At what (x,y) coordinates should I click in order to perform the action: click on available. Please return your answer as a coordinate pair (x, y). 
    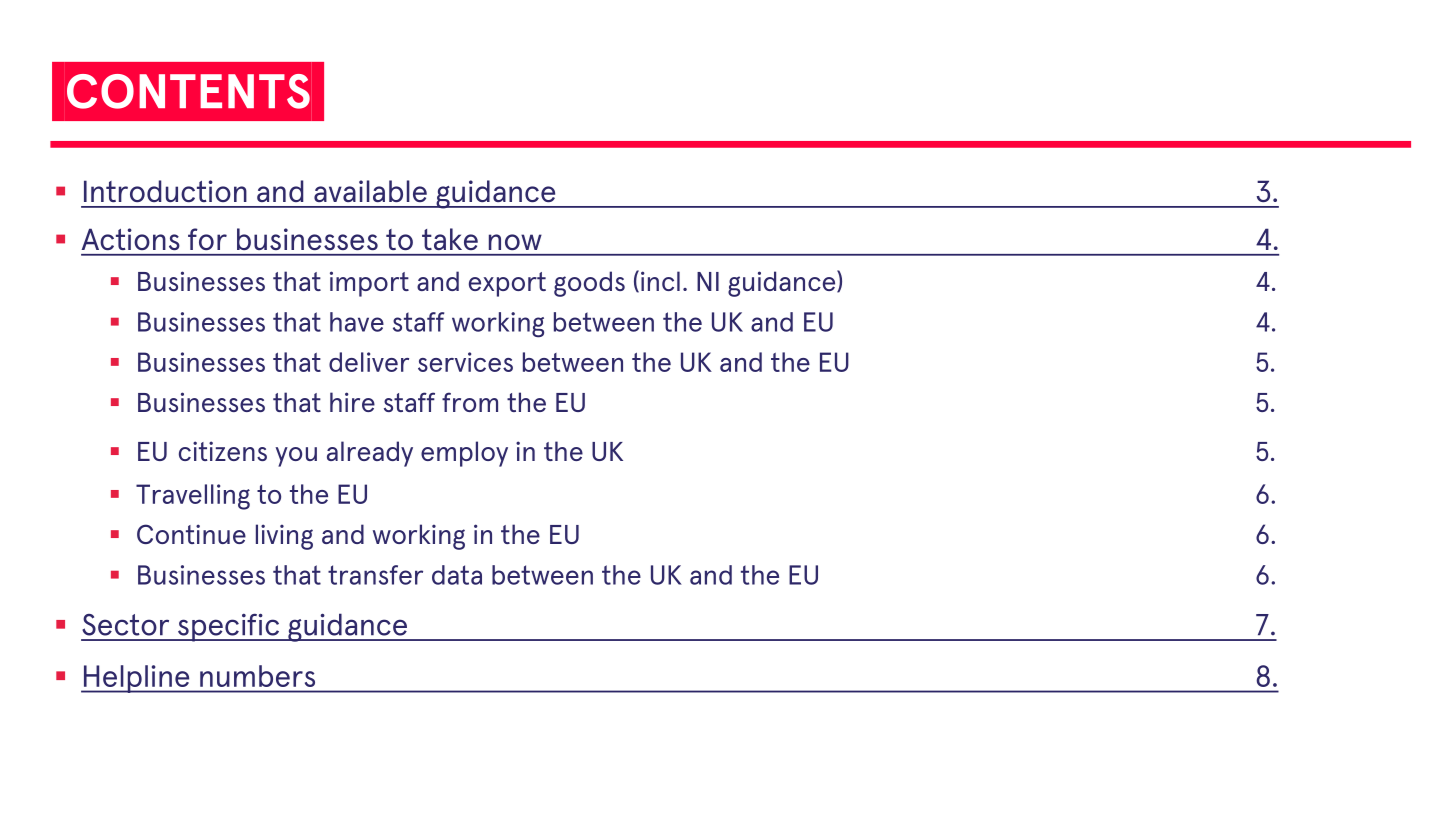
    Looking at the image, I should click on (370, 191).
